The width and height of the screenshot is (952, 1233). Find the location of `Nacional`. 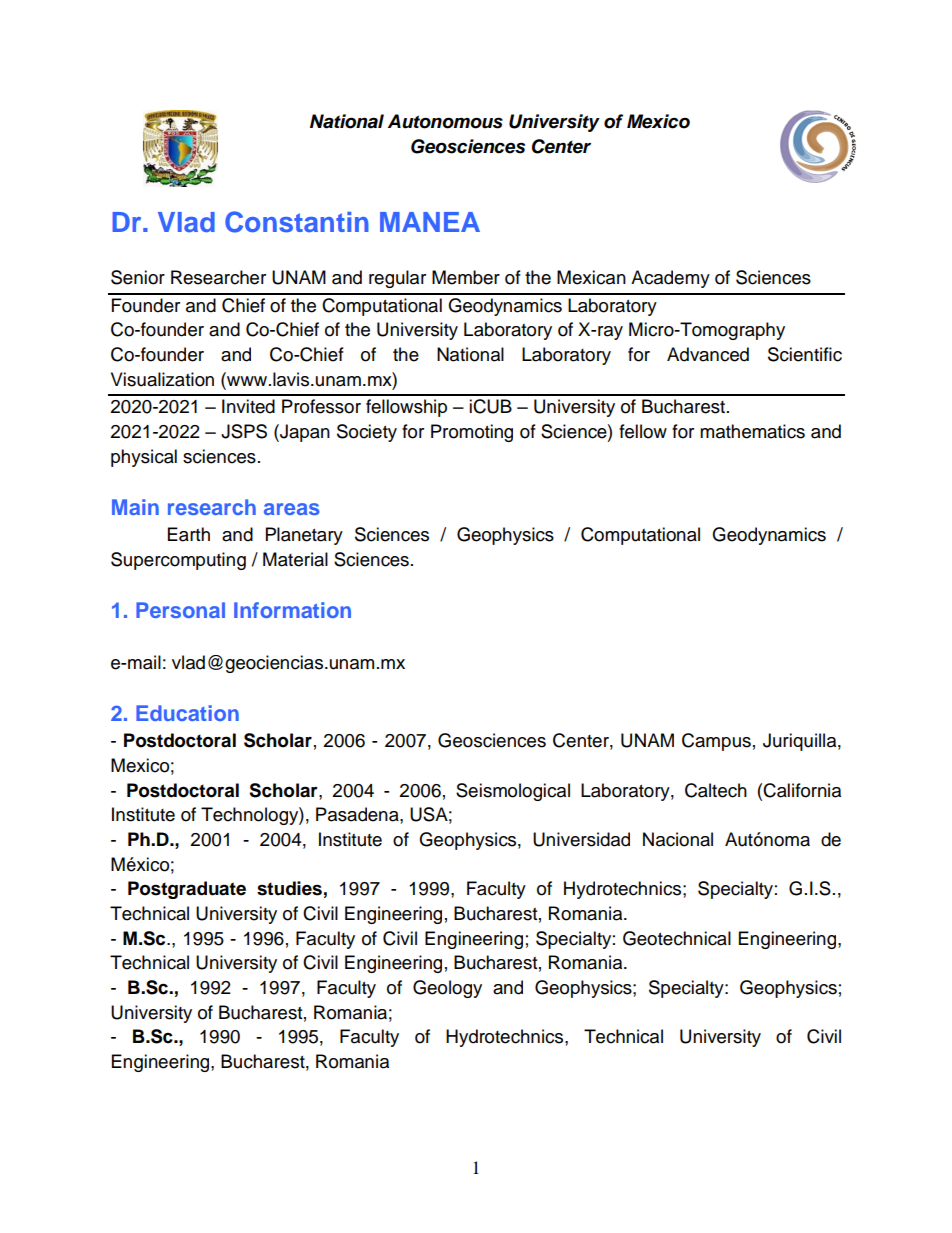

Nacional is located at coordinates (678, 839).
